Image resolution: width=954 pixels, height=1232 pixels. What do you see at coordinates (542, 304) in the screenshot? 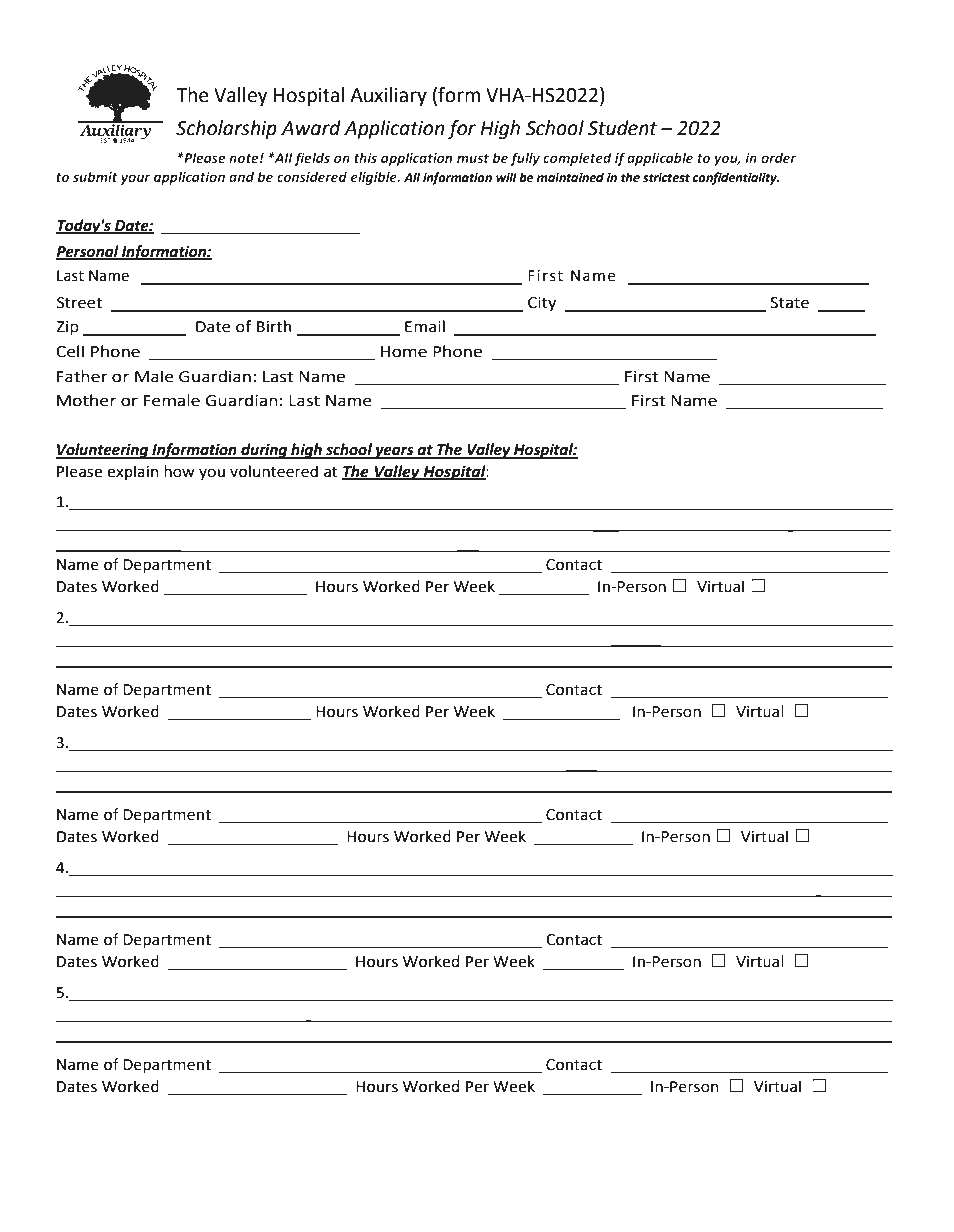
I see `City` at bounding box center [542, 304].
